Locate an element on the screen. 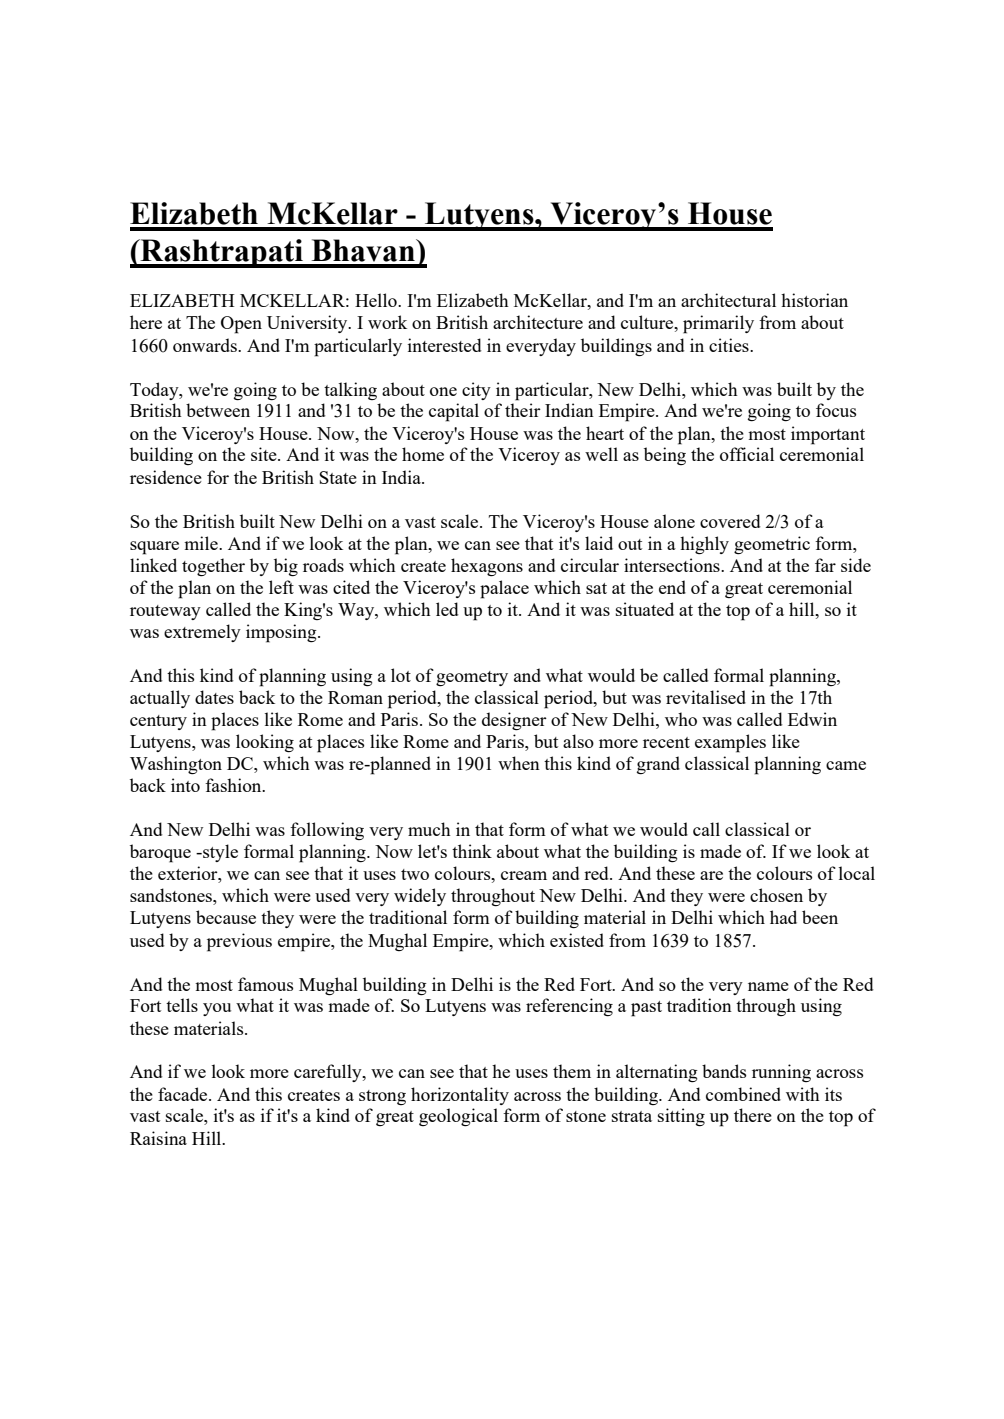 This screenshot has height=1419, width=1004. chosen is located at coordinates (776, 895).
